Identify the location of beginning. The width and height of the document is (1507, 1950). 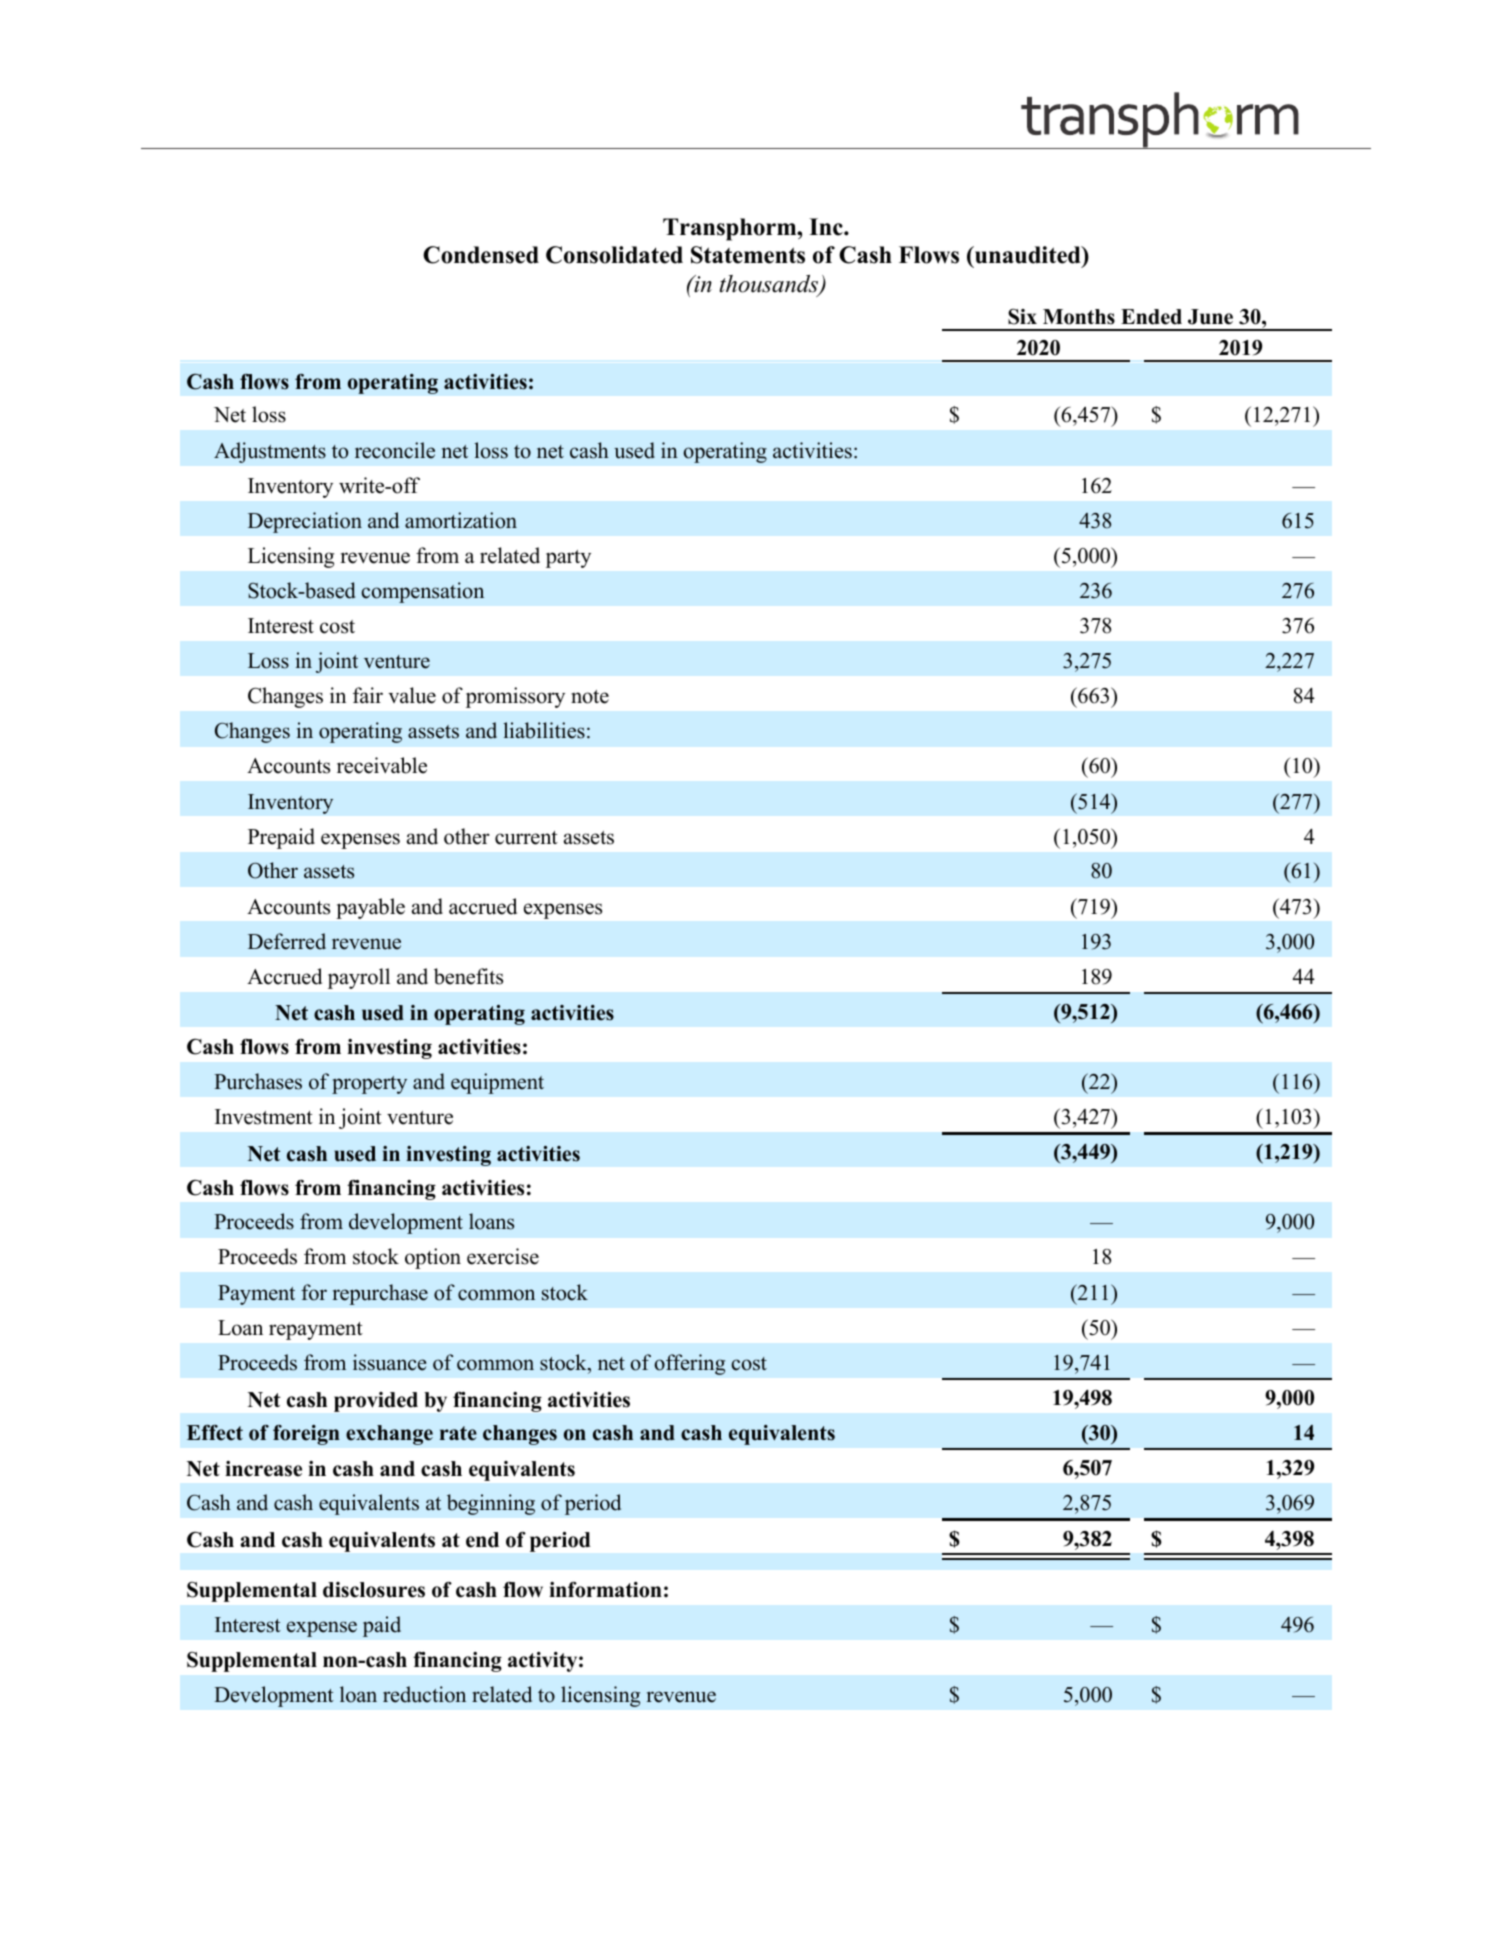
(491, 1504).
